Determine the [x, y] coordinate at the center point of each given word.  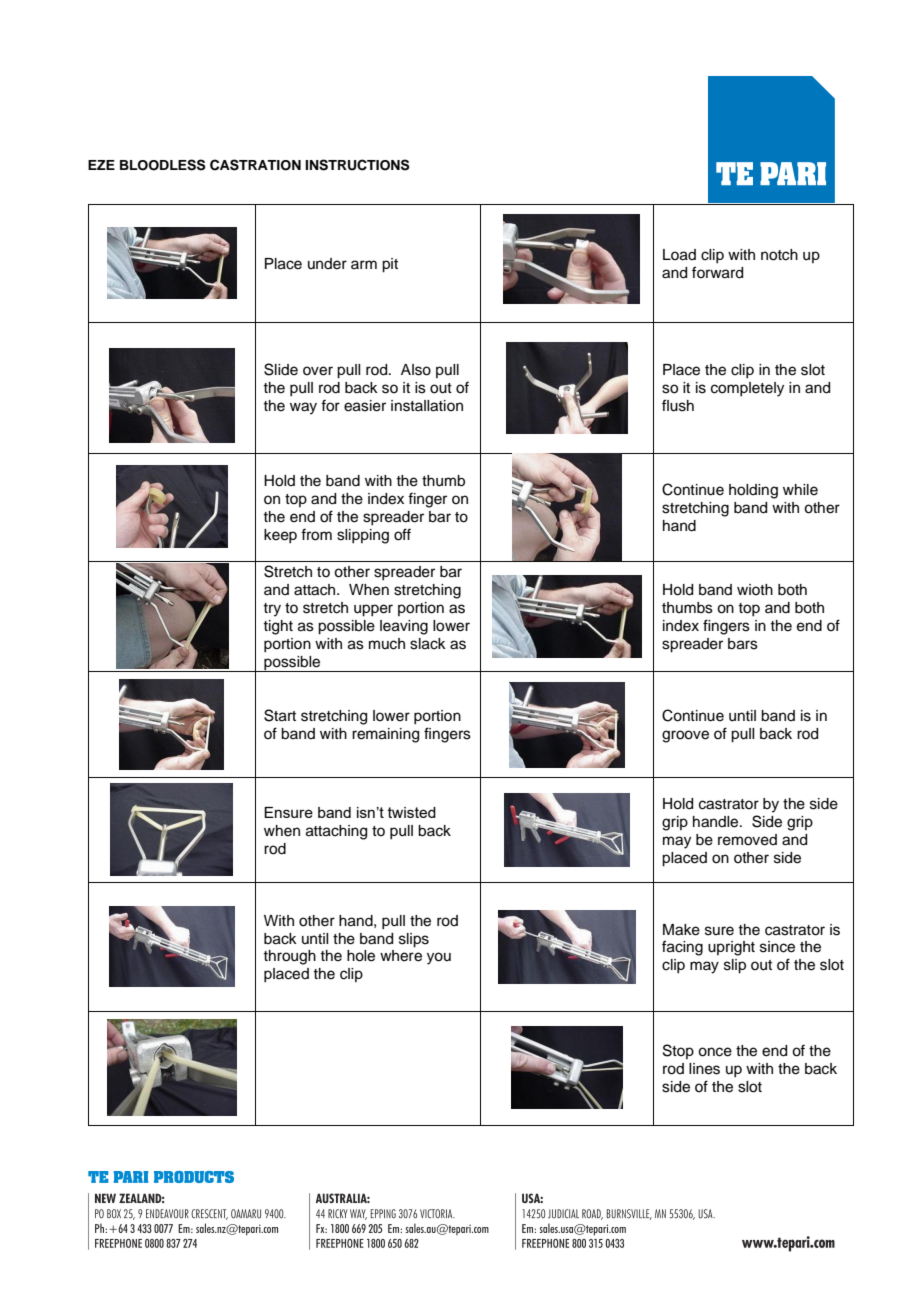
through [289, 957]
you [439, 958]
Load [679, 255]
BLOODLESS [162, 165]
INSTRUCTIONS [357, 165]
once [715, 1052]
